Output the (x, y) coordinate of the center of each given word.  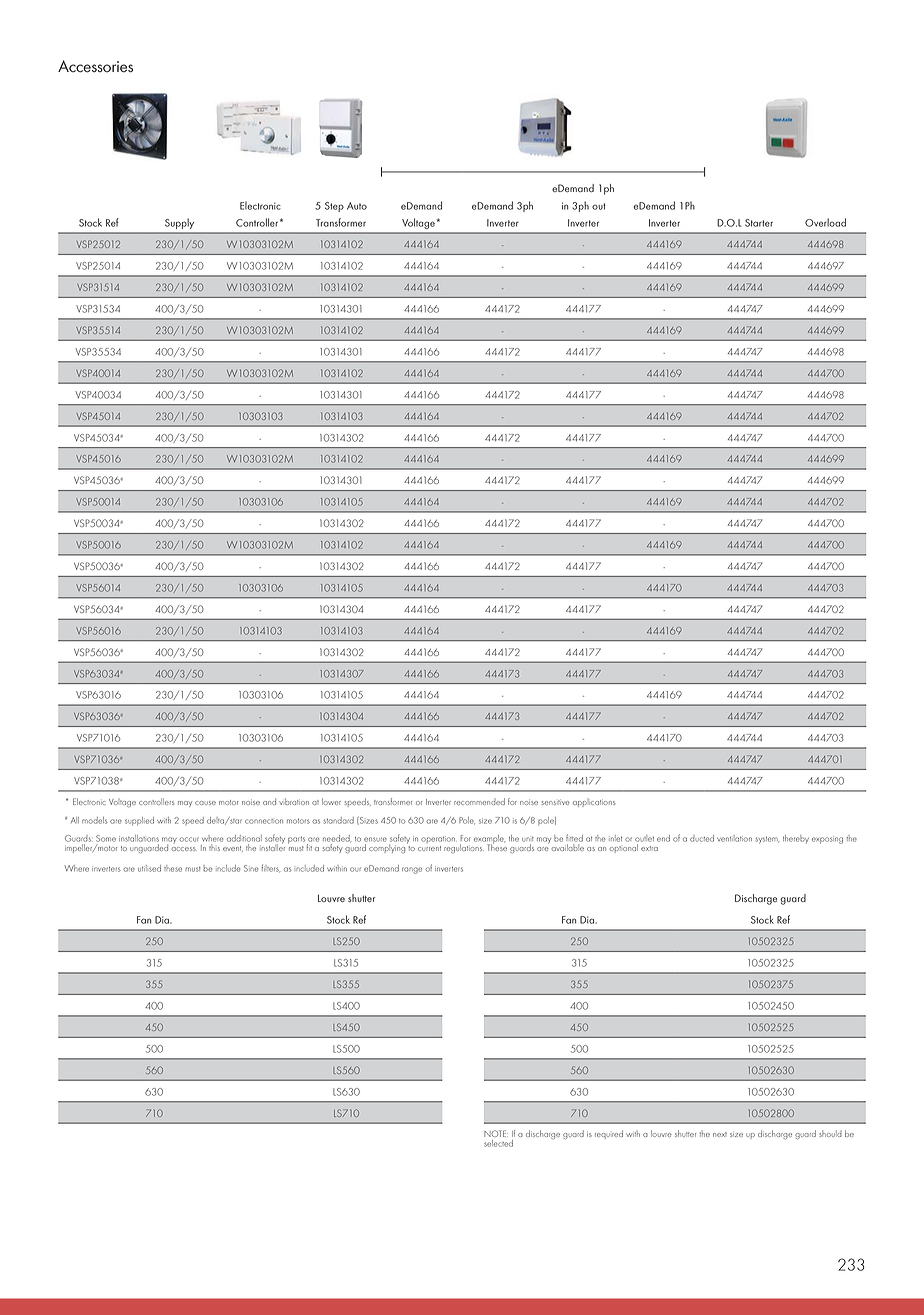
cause (205, 803)
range (412, 870)
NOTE (496, 1133)
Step (334, 207)
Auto (357, 206)
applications (594, 803)
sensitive (555, 802)
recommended (479, 801)
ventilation (734, 838)
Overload (825, 222)
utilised (149, 868)
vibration (294, 801)
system (767, 840)
